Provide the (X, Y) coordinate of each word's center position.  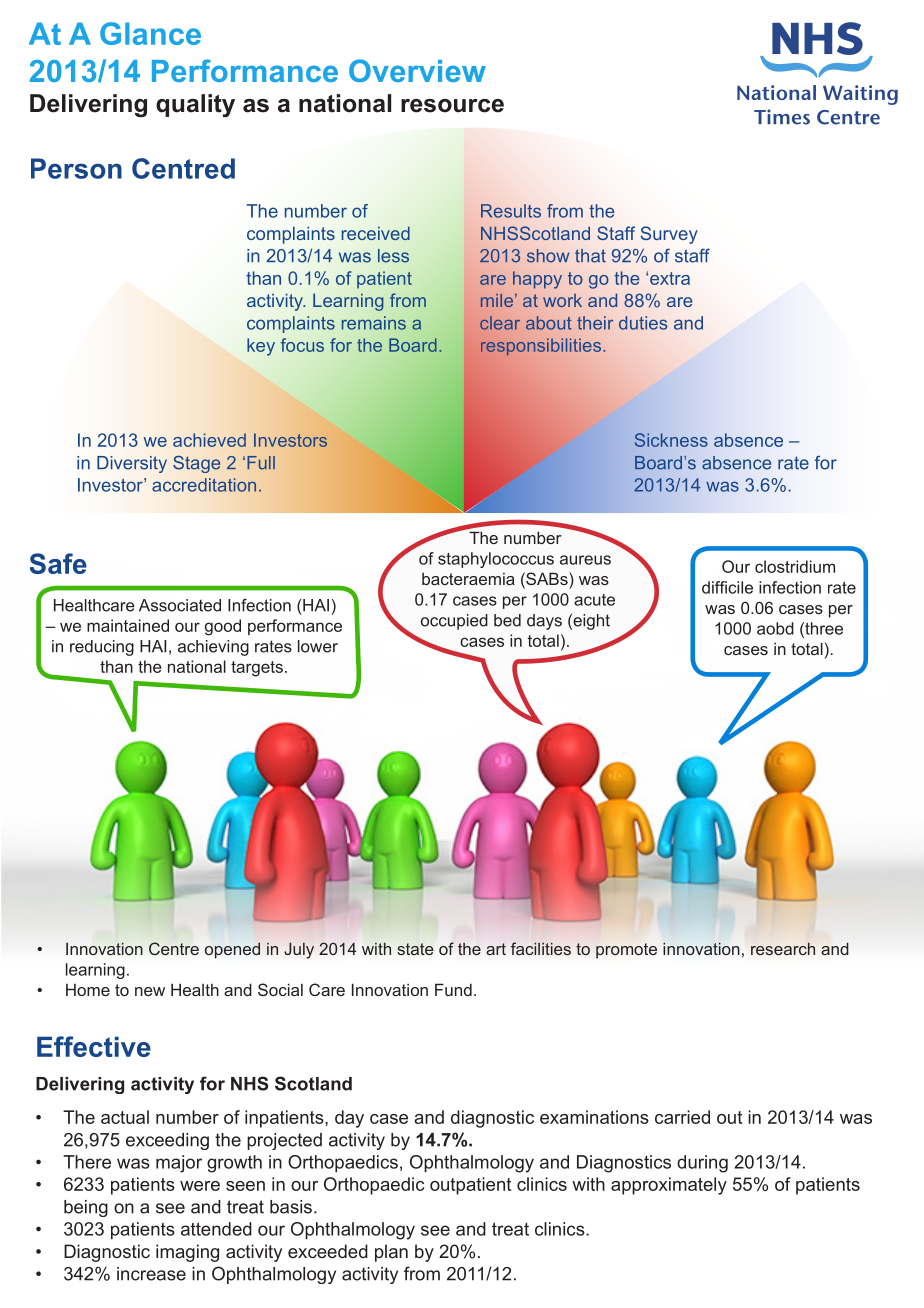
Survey (669, 235)
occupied (454, 622)
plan (391, 1253)
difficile (727, 587)
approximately (669, 1186)
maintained (128, 625)
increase (151, 1274)
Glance (150, 33)
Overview (417, 70)
